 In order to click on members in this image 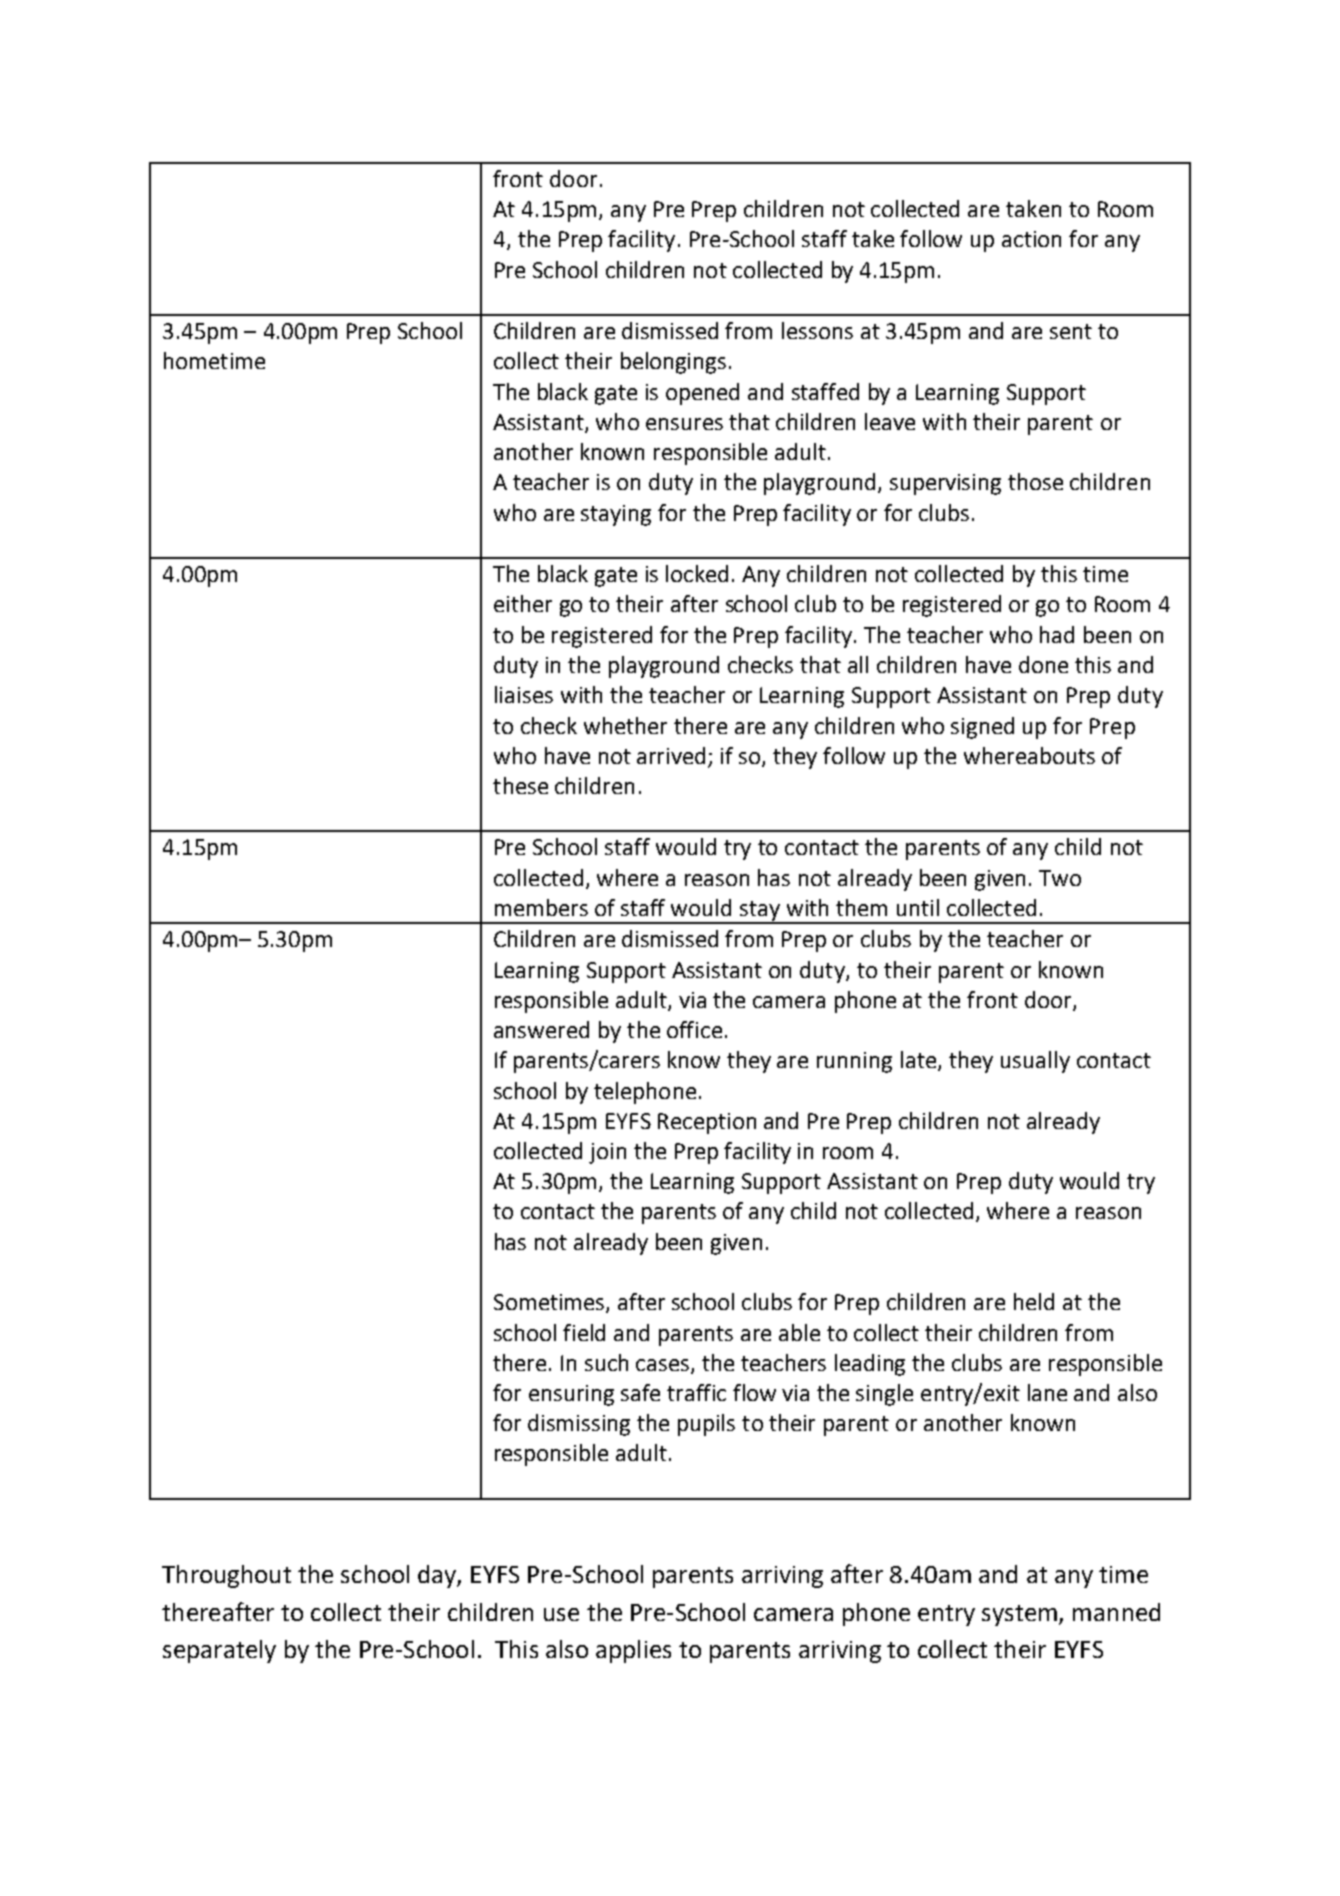, I will do `click(541, 907)`.
